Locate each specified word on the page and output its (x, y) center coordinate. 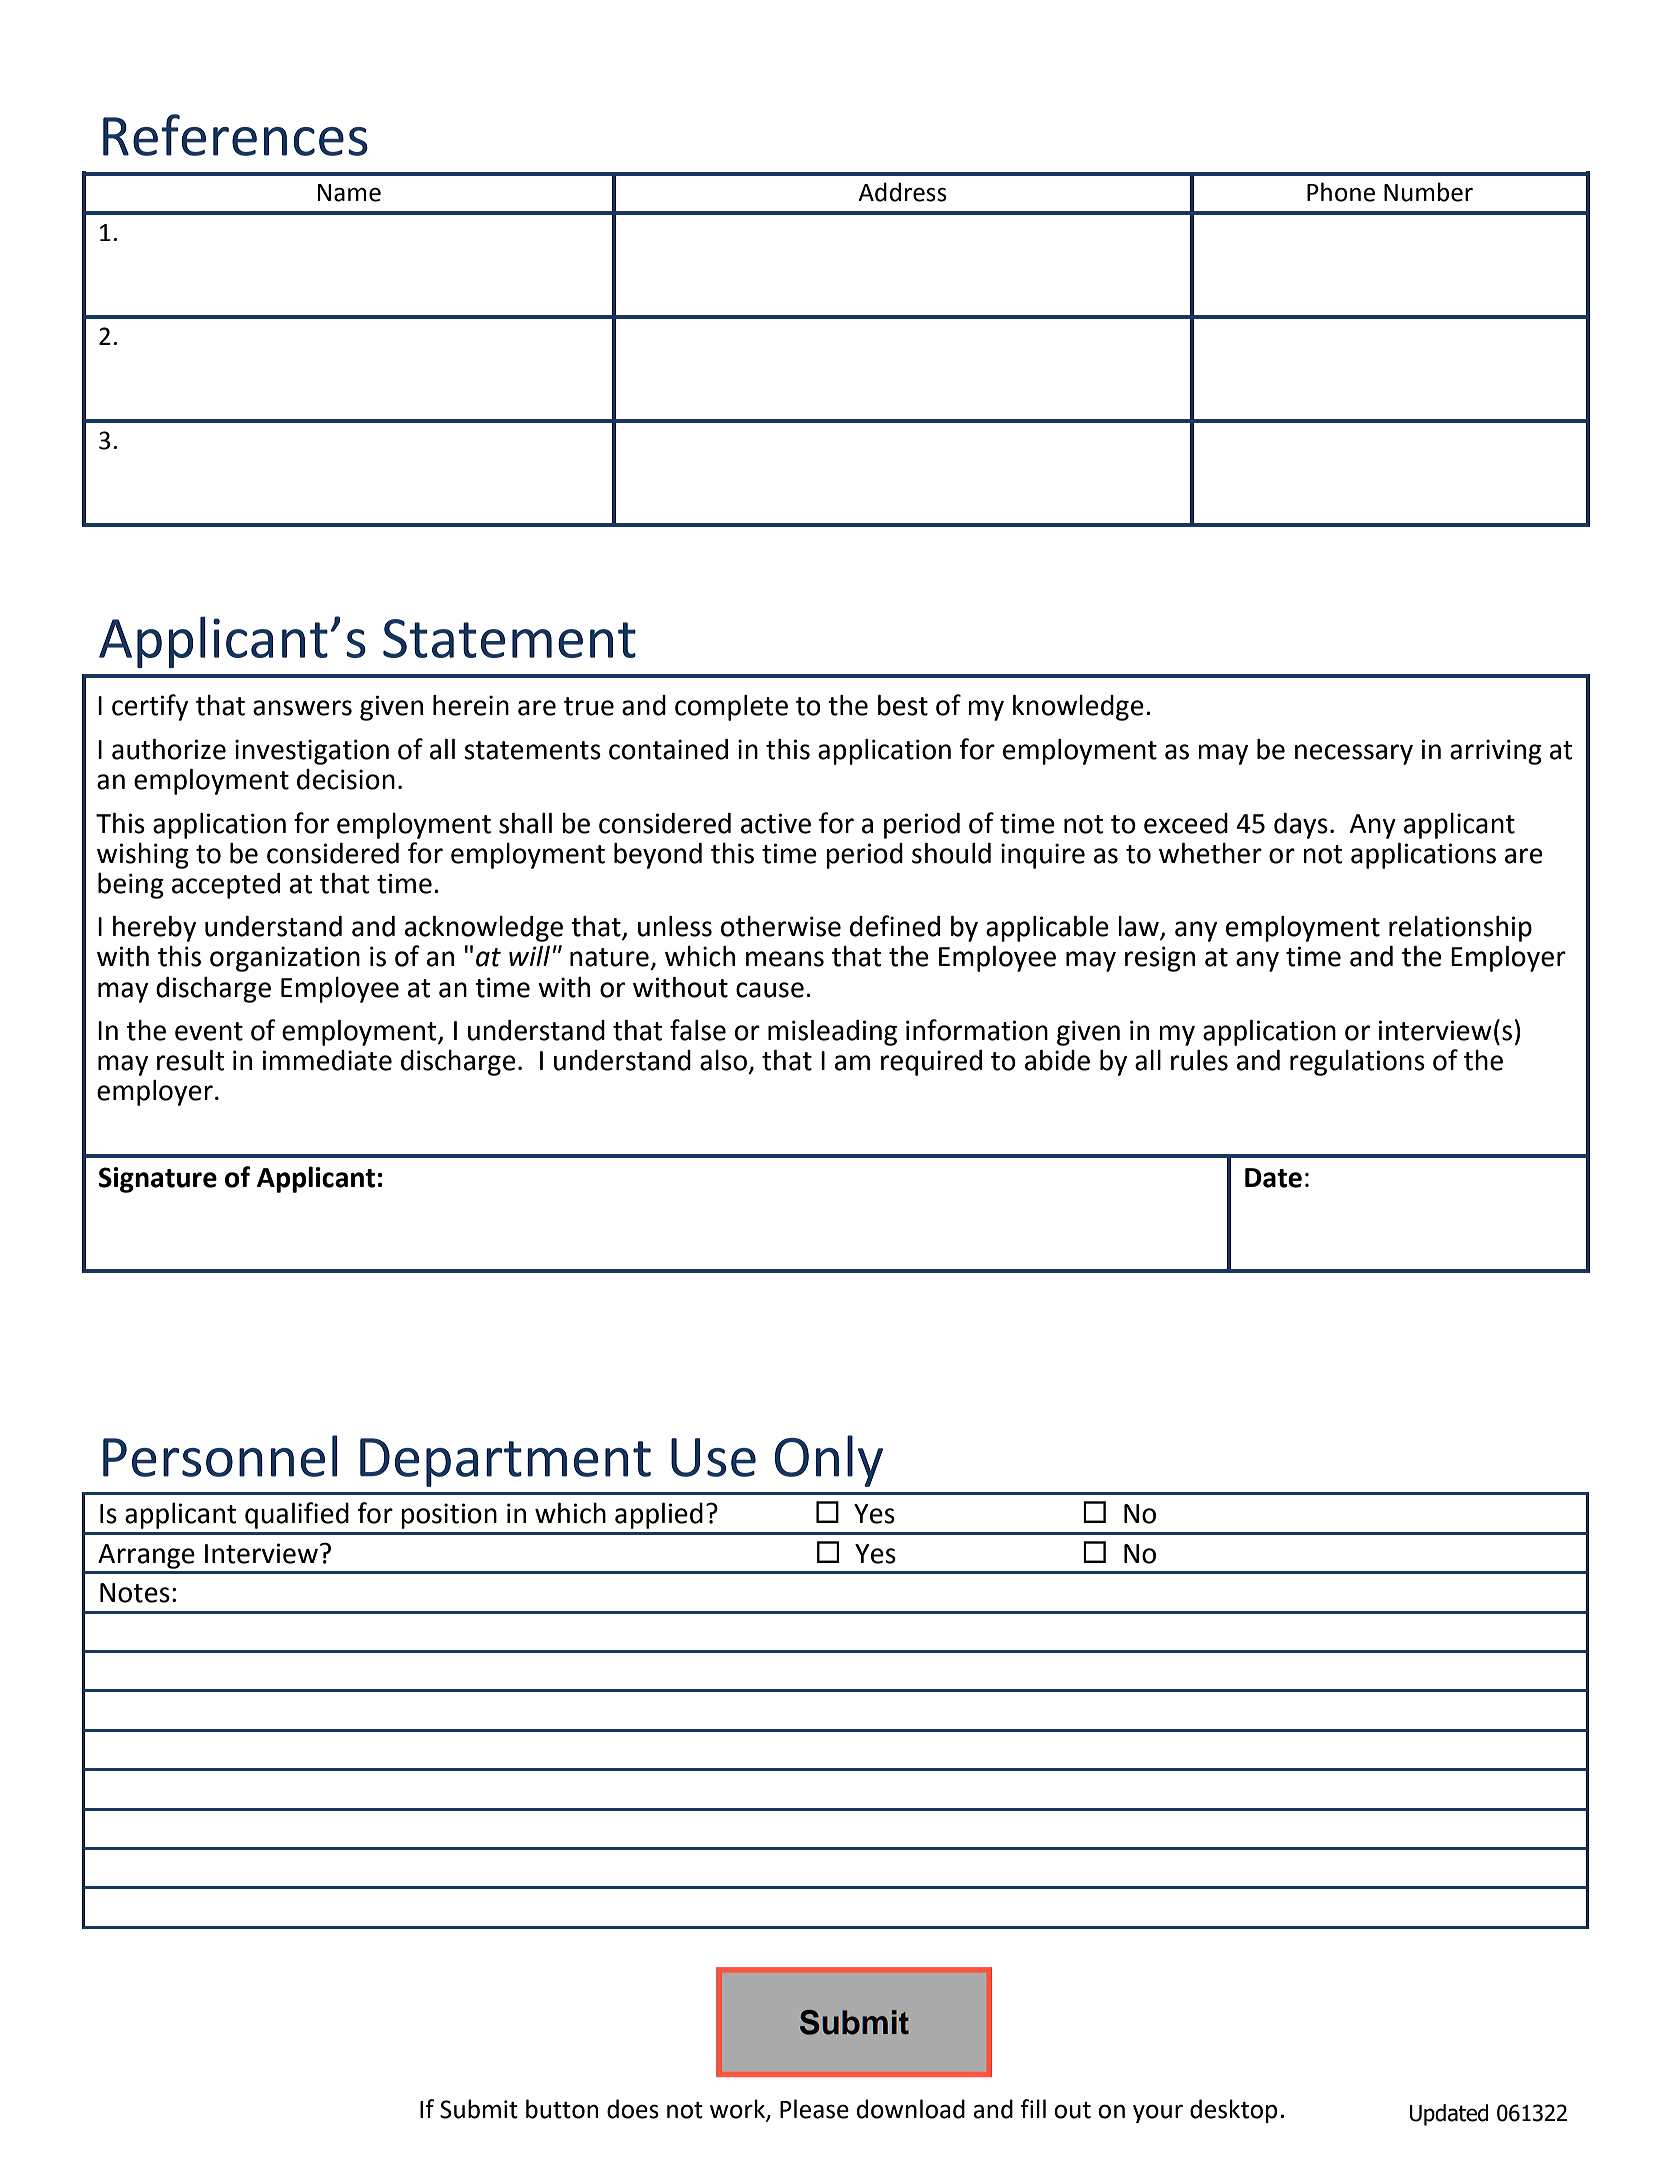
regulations (1357, 1063)
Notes (135, 1593)
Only (829, 1461)
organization (285, 959)
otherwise (781, 926)
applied (659, 1515)
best (903, 705)
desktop (1234, 2111)
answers (302, 708)
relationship (1460, 929)
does (633, 2109)
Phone (1341, 192)
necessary (1354, 754)
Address (902, 192)
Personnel (220, 1456)
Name (349, 193)
